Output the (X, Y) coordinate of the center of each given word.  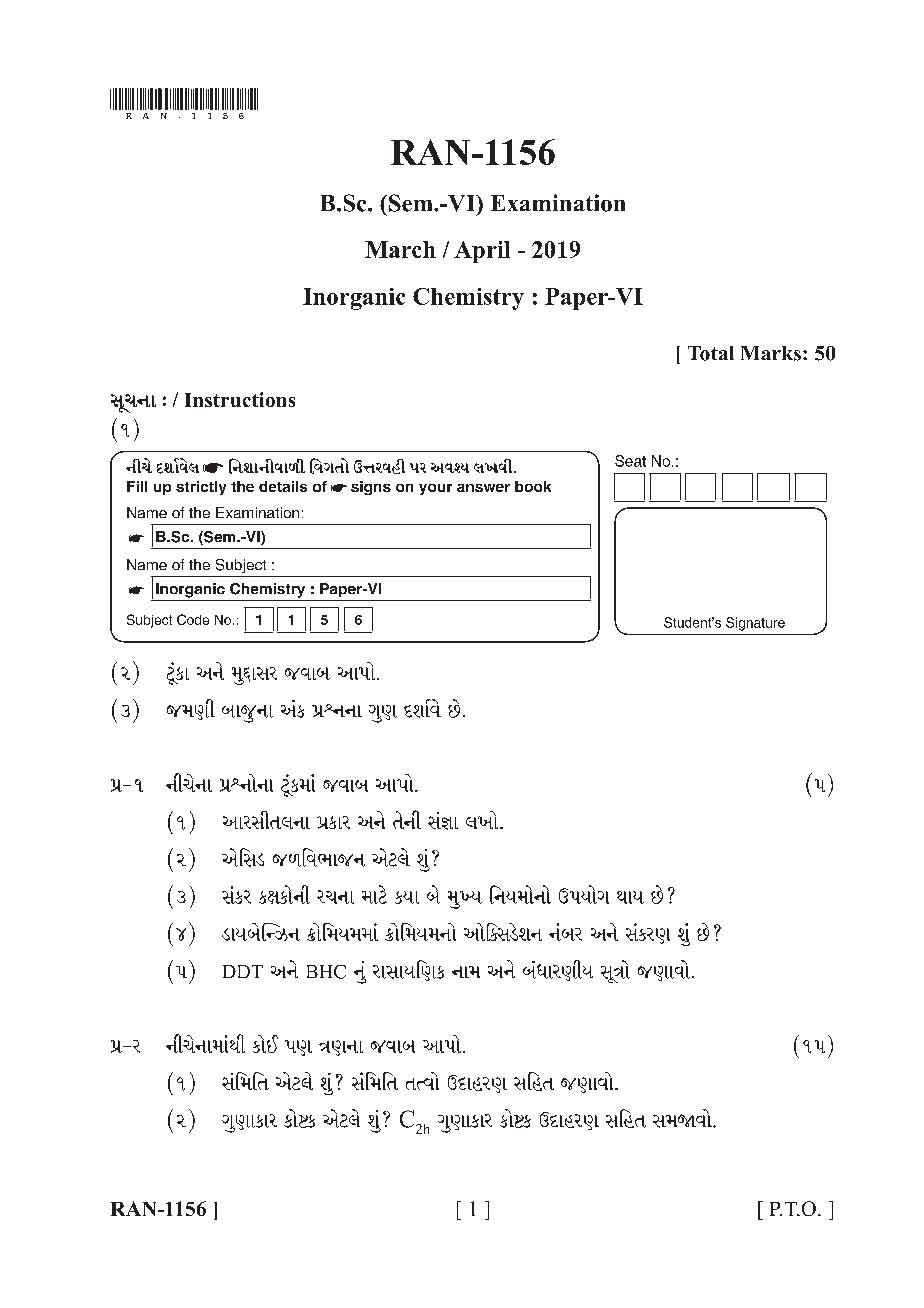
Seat (630, 461)
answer (483, 488)
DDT (243, 971)
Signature (755, 624)
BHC (326, 972)
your (435, 489)
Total (711, 353)
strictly (201, 488)
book (533, 486)
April (482, 252)
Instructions (240, 399)
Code (193, 619)
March (400, 249)
